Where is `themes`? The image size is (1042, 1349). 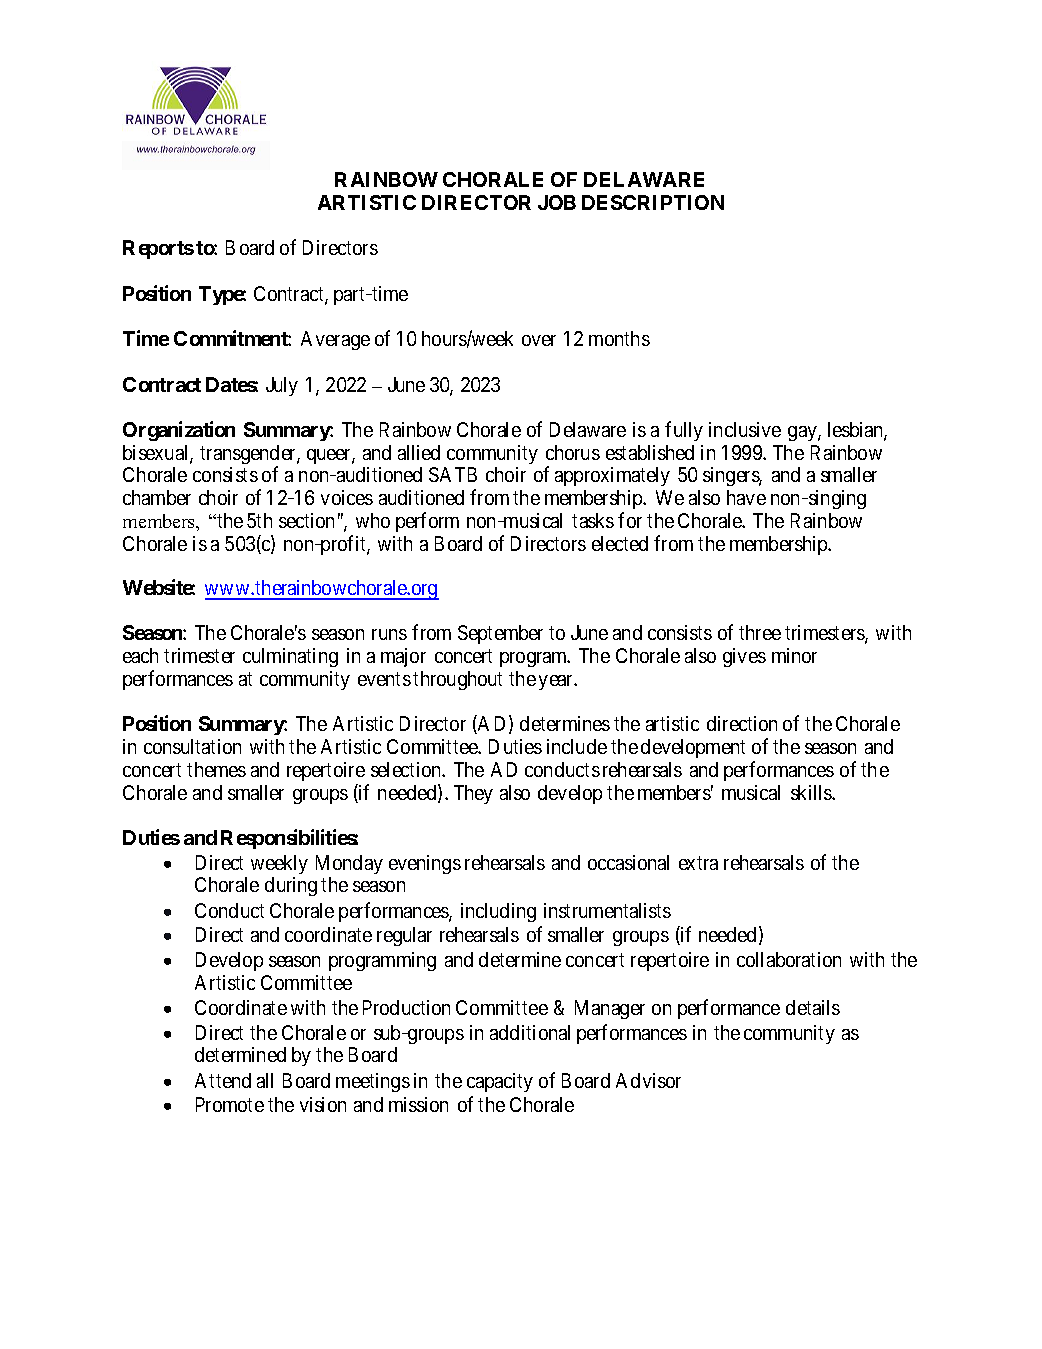
themes is located at coordinates (216, 769).
